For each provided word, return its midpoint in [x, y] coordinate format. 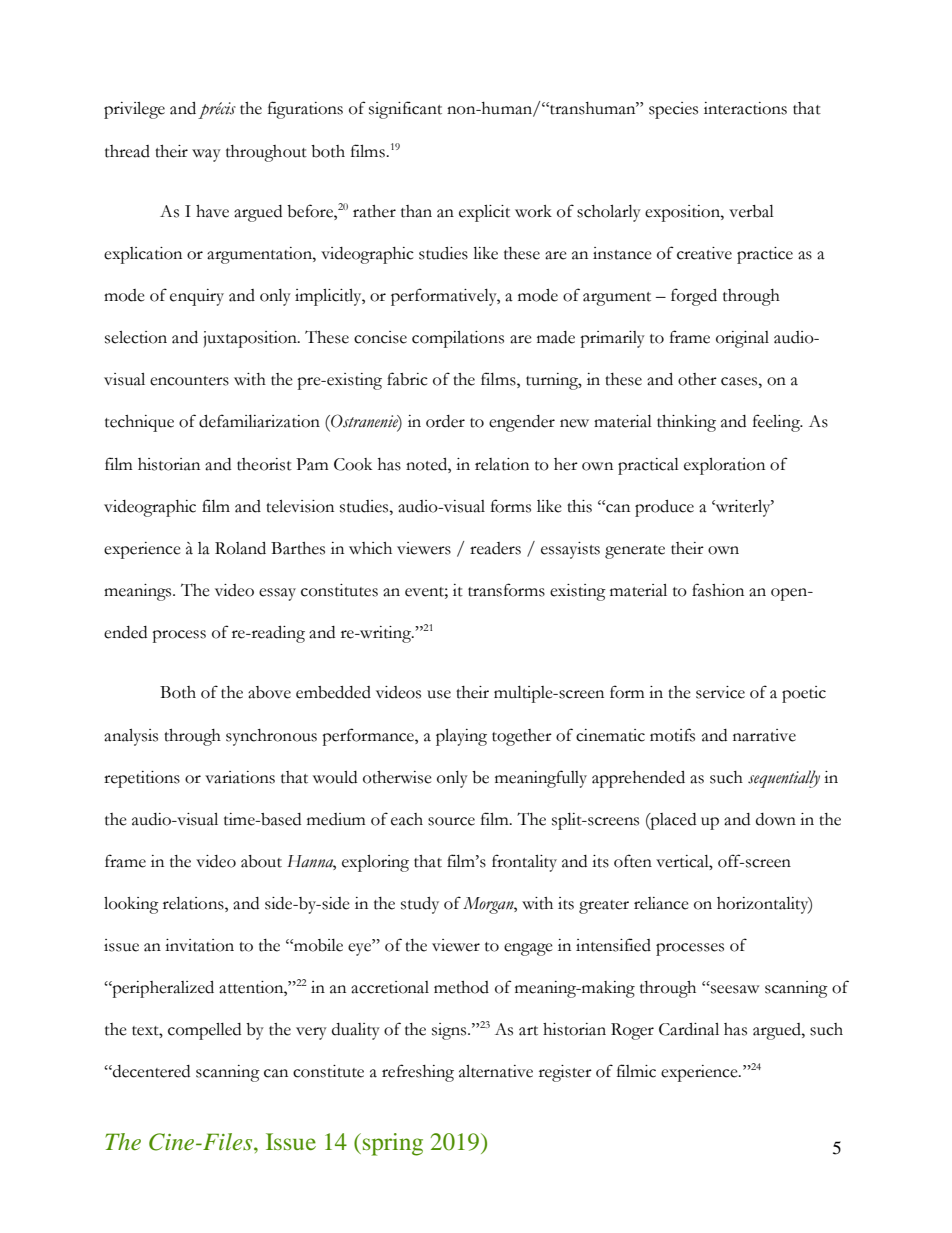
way [206, 155]
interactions [745, 108]
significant [405, 110]
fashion [718, 590]
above [269, 692]
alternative [496, 1071]
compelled [204, 1031]
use [439, 694]
